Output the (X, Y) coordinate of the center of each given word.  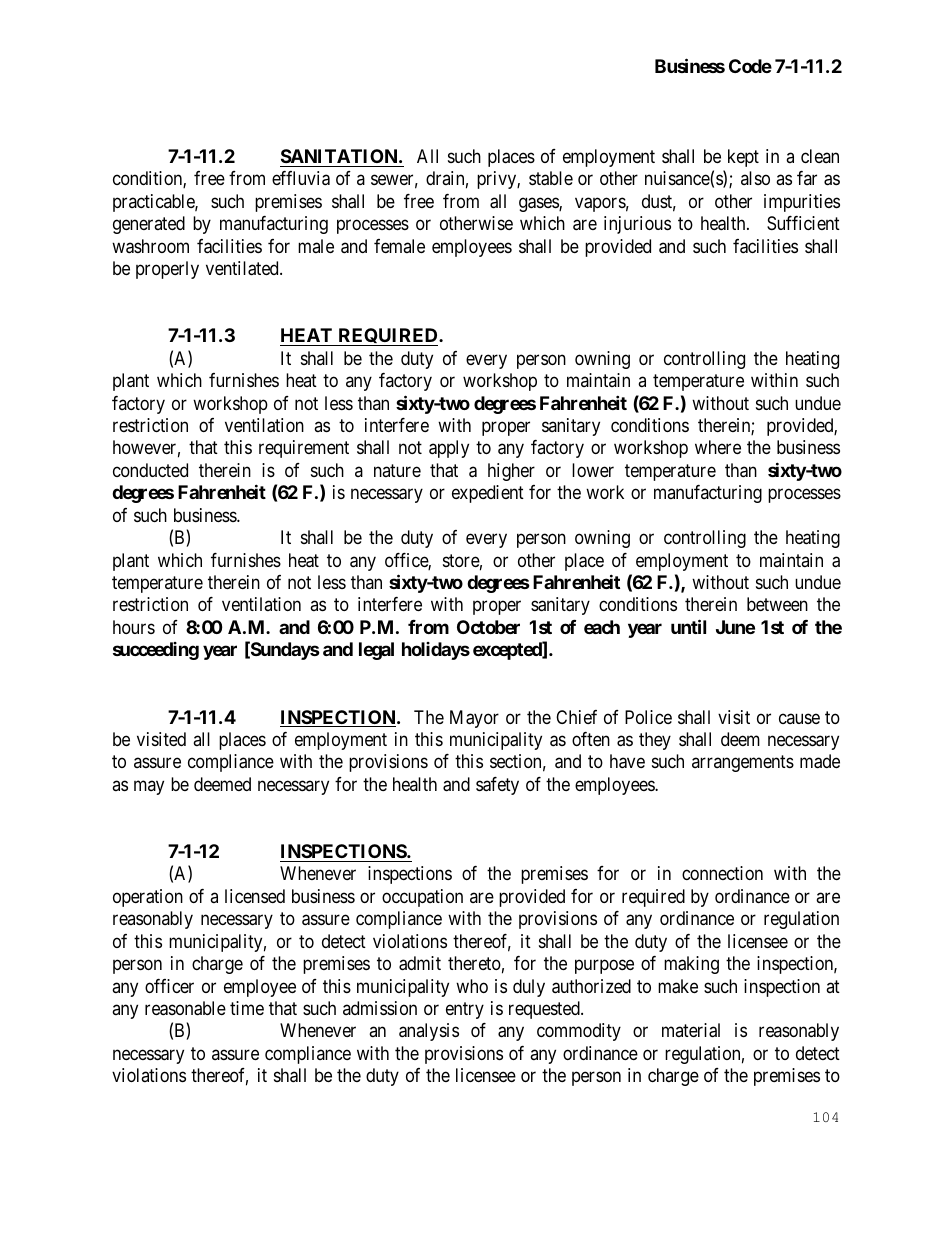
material (691, 1030)
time (247, 1008)
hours (134, 627)
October (488, 627)
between (777, 604)
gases (539, 204)
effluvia (301, 178)
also (755, 178)
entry (465, 1010)
